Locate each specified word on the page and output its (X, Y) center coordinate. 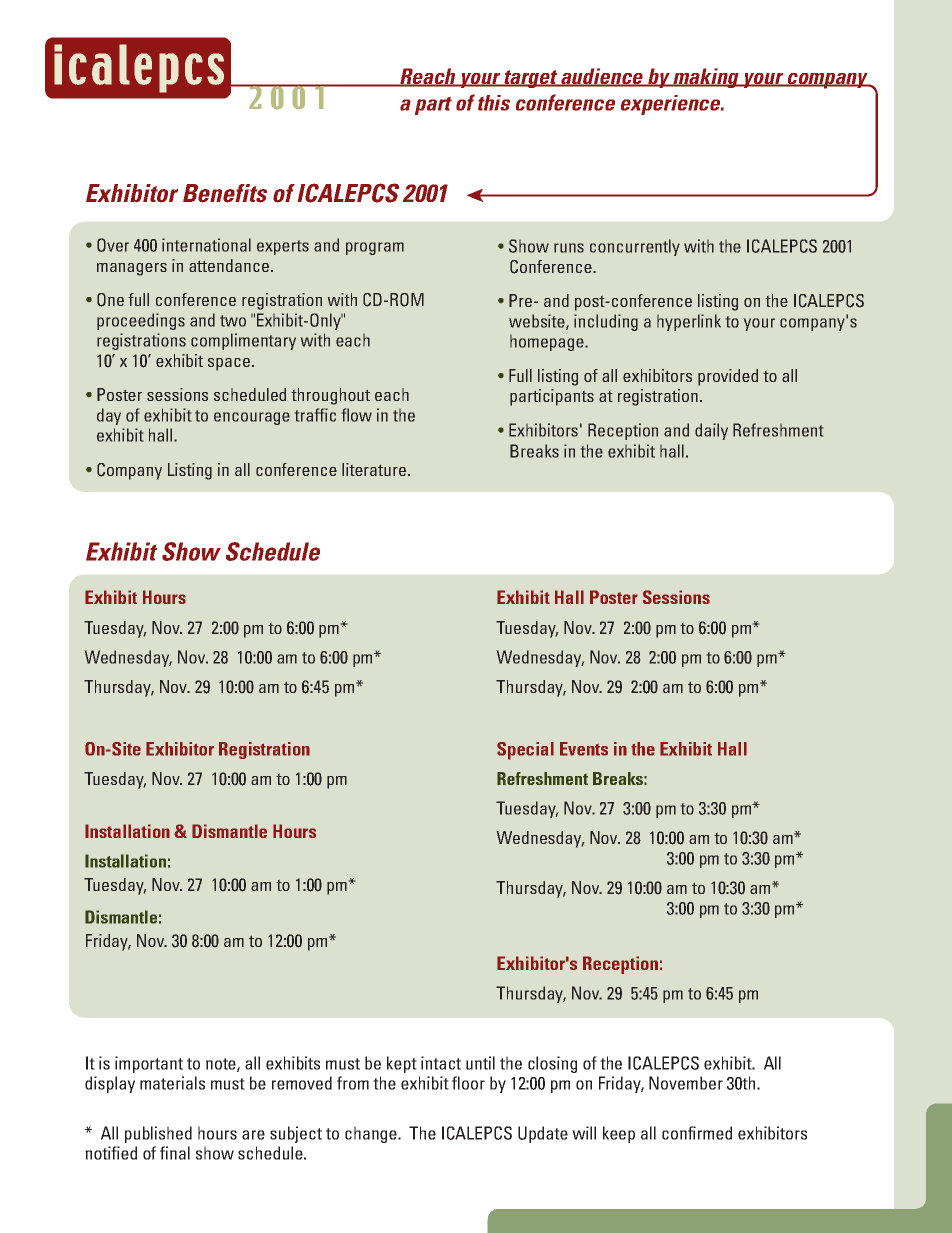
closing (552, 1064)
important (149, 1064)
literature (374, 469)
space (229, 364)
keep (619, 1134)
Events (584, 749)
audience (602, 77)
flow (357, 415)
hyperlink (689, 322)
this (494, 103)
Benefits (225, 193)
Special (525, 751)
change (372, 1134)
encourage (252, 418)
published (158, 1134)
